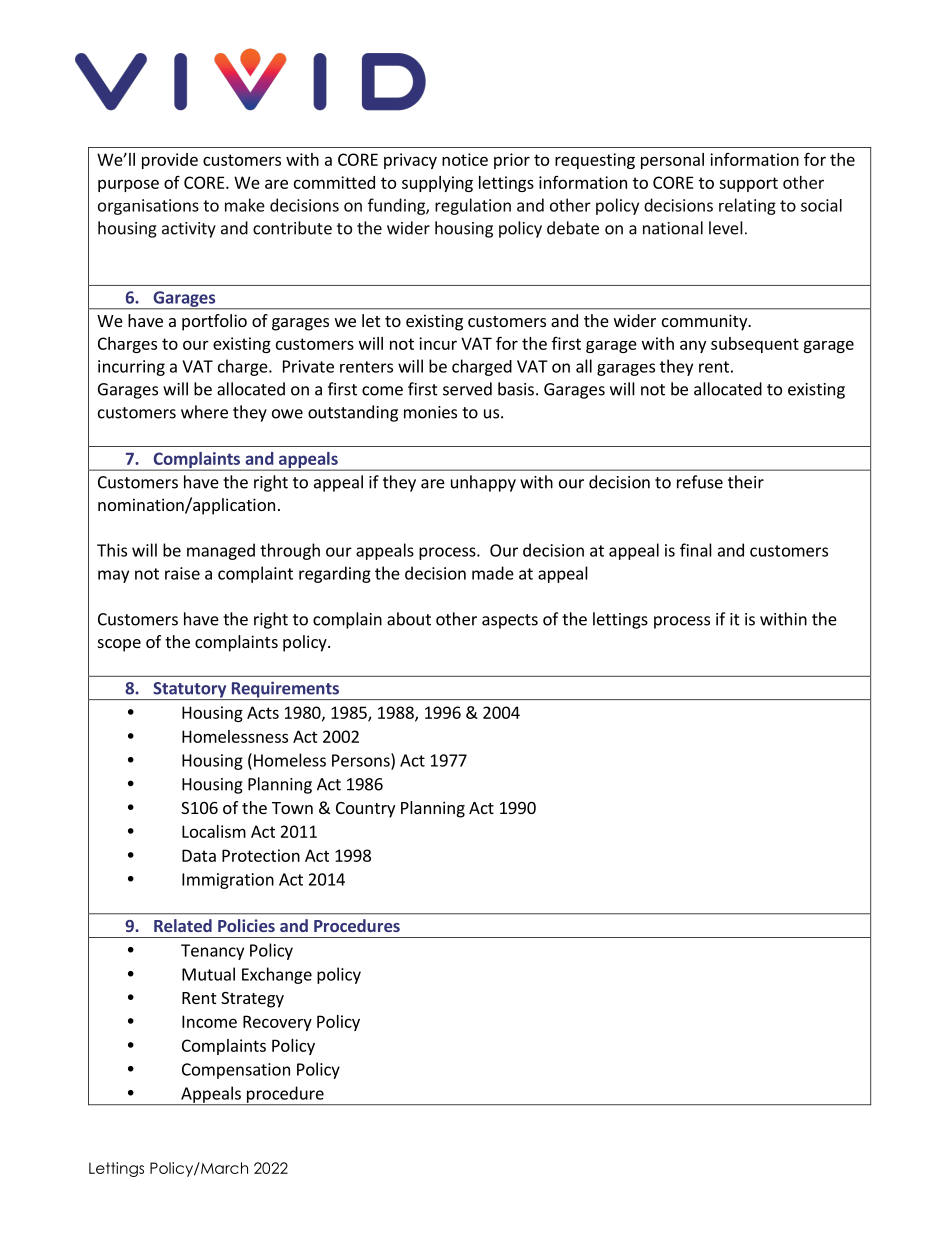 This screenshot has width=952, height=1233. What do you see at coordinates (467, 389) in the screenshot?
I see `served` at bounding box center [467, 389].
